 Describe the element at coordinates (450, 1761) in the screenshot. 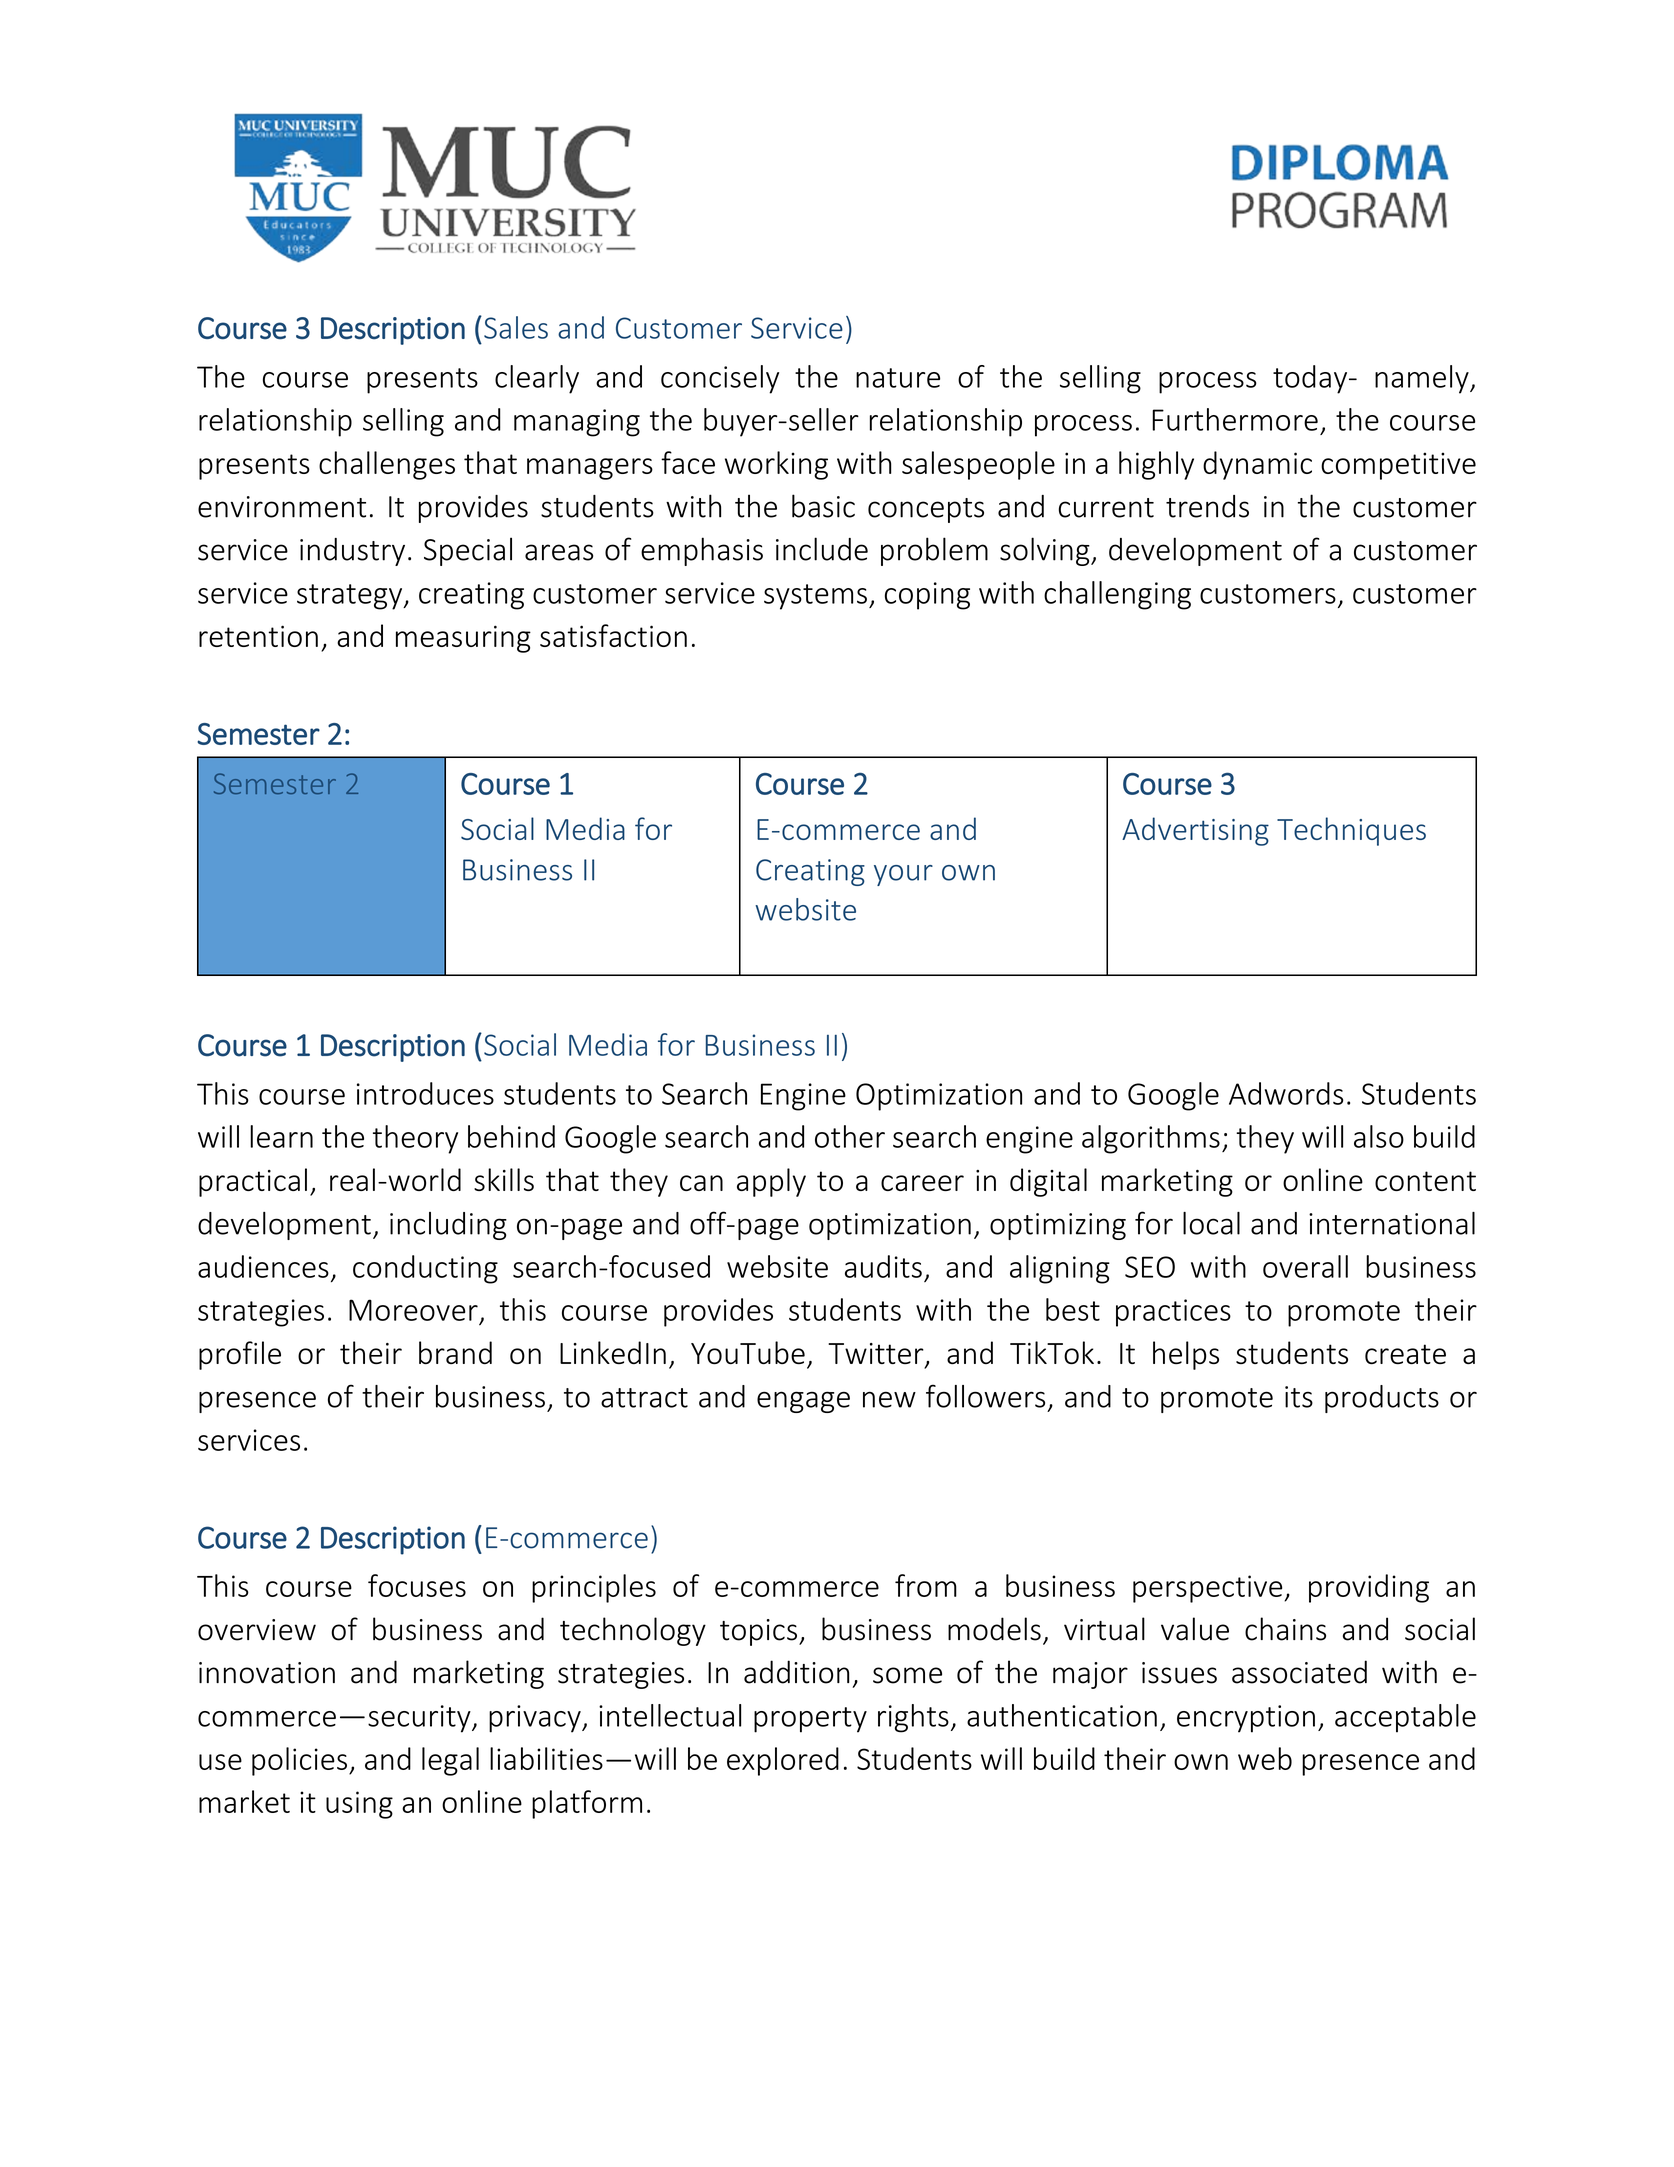

I see `legal` at that location.
